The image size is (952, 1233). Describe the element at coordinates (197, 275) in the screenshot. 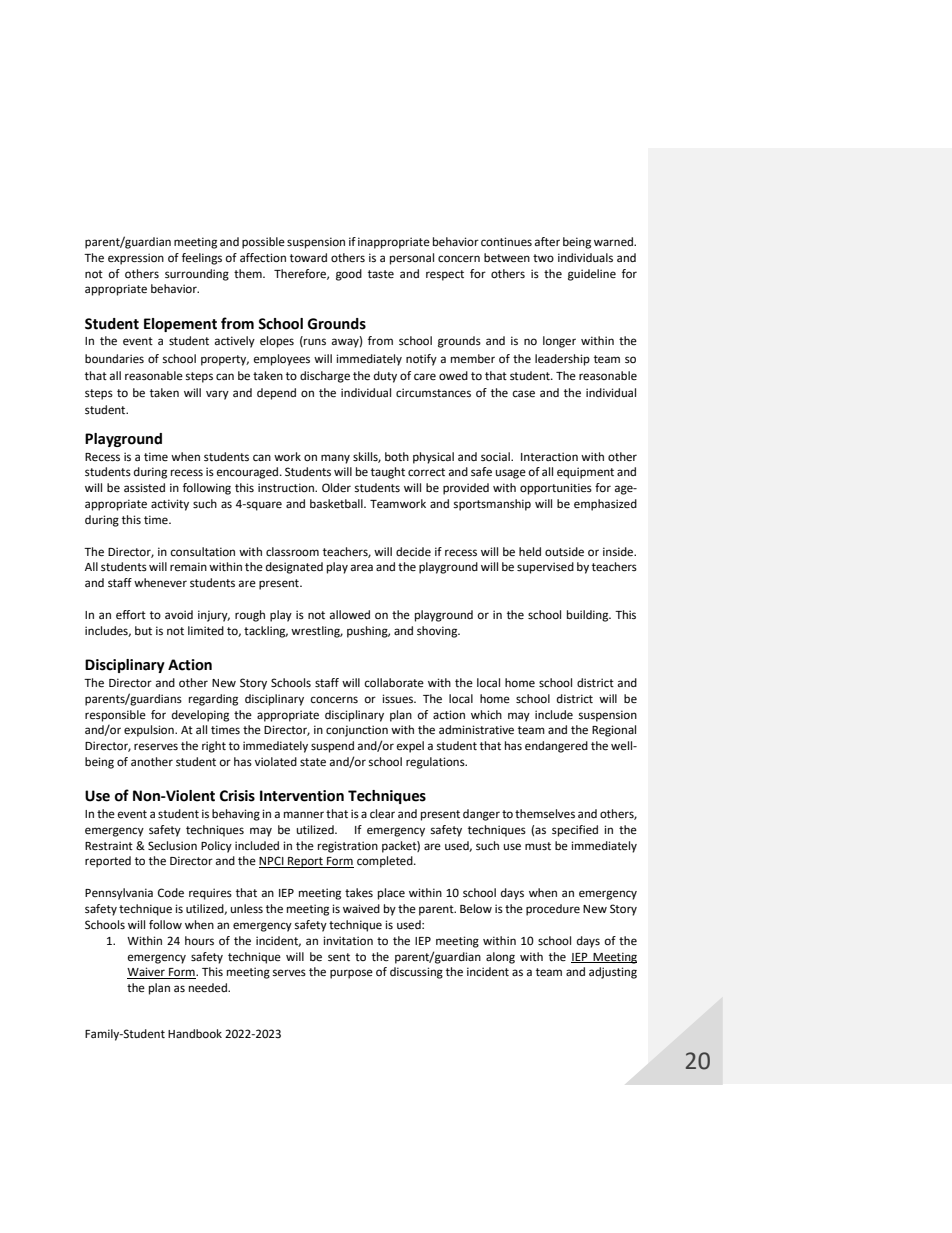

I see `surrounding` at that location.
